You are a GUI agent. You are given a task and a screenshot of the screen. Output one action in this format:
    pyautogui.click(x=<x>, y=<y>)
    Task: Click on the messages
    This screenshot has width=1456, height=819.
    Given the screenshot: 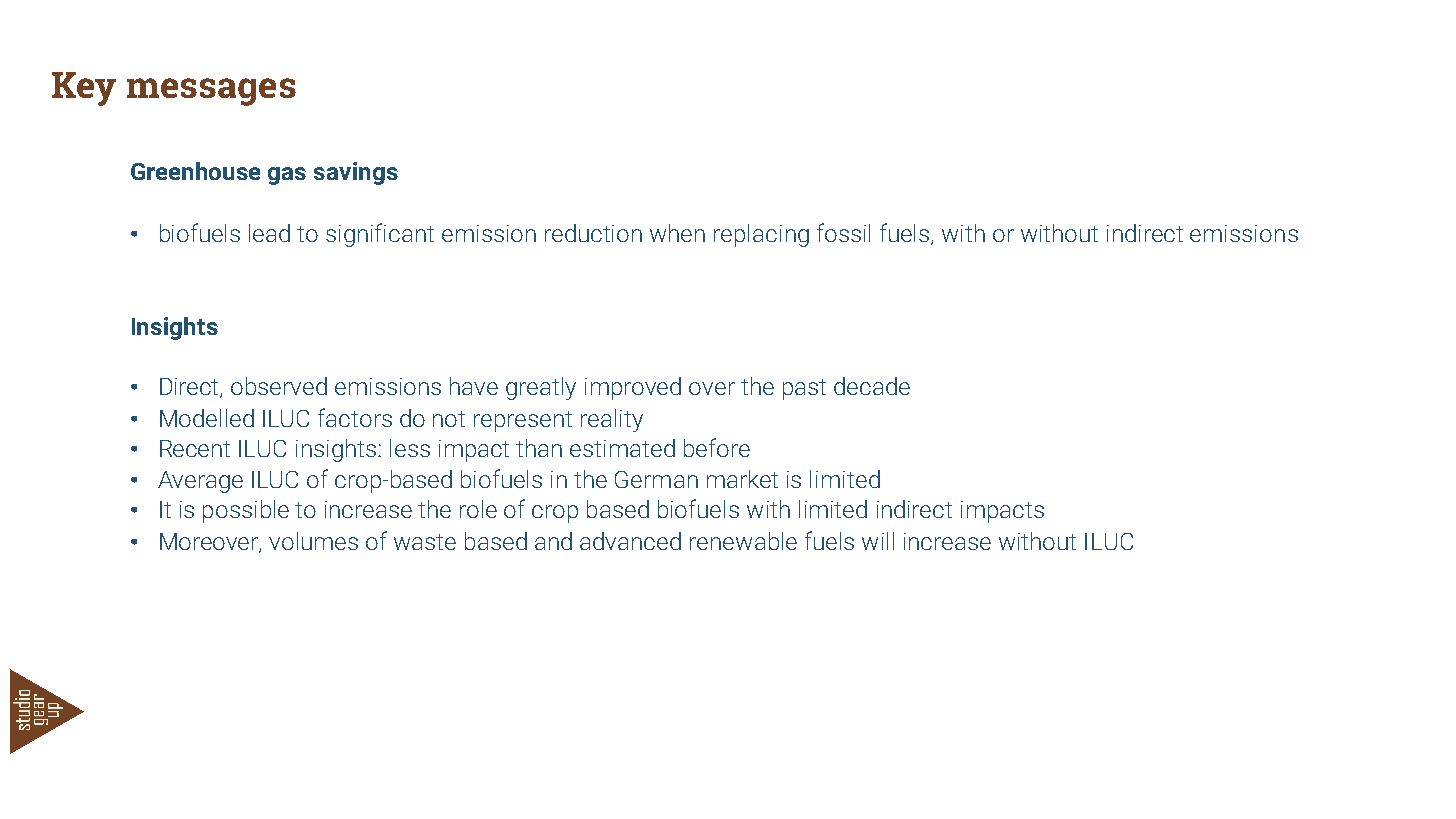 What is the action you would take?
    pyautogui.click(x=211, y=92)
